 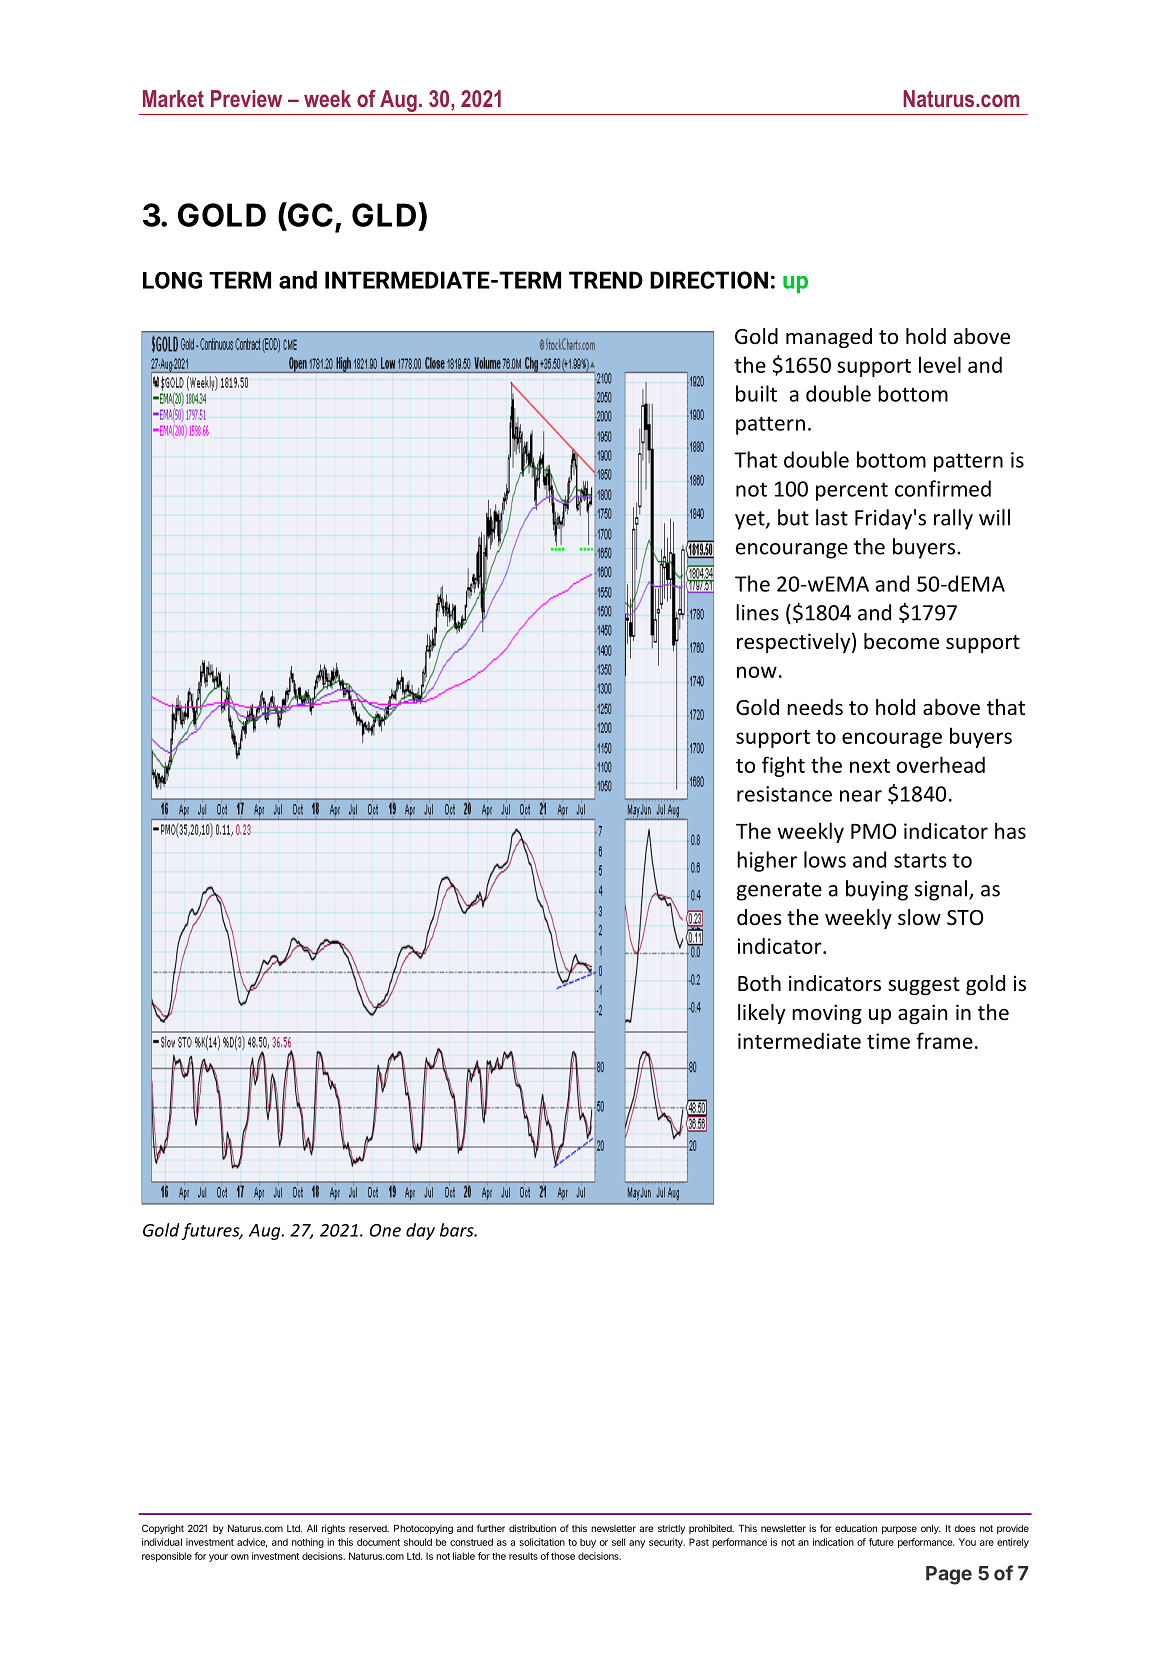 What do you see at coordinates (246, 98) in the page?
I see `Preview` at bounding box center [246, 98].
